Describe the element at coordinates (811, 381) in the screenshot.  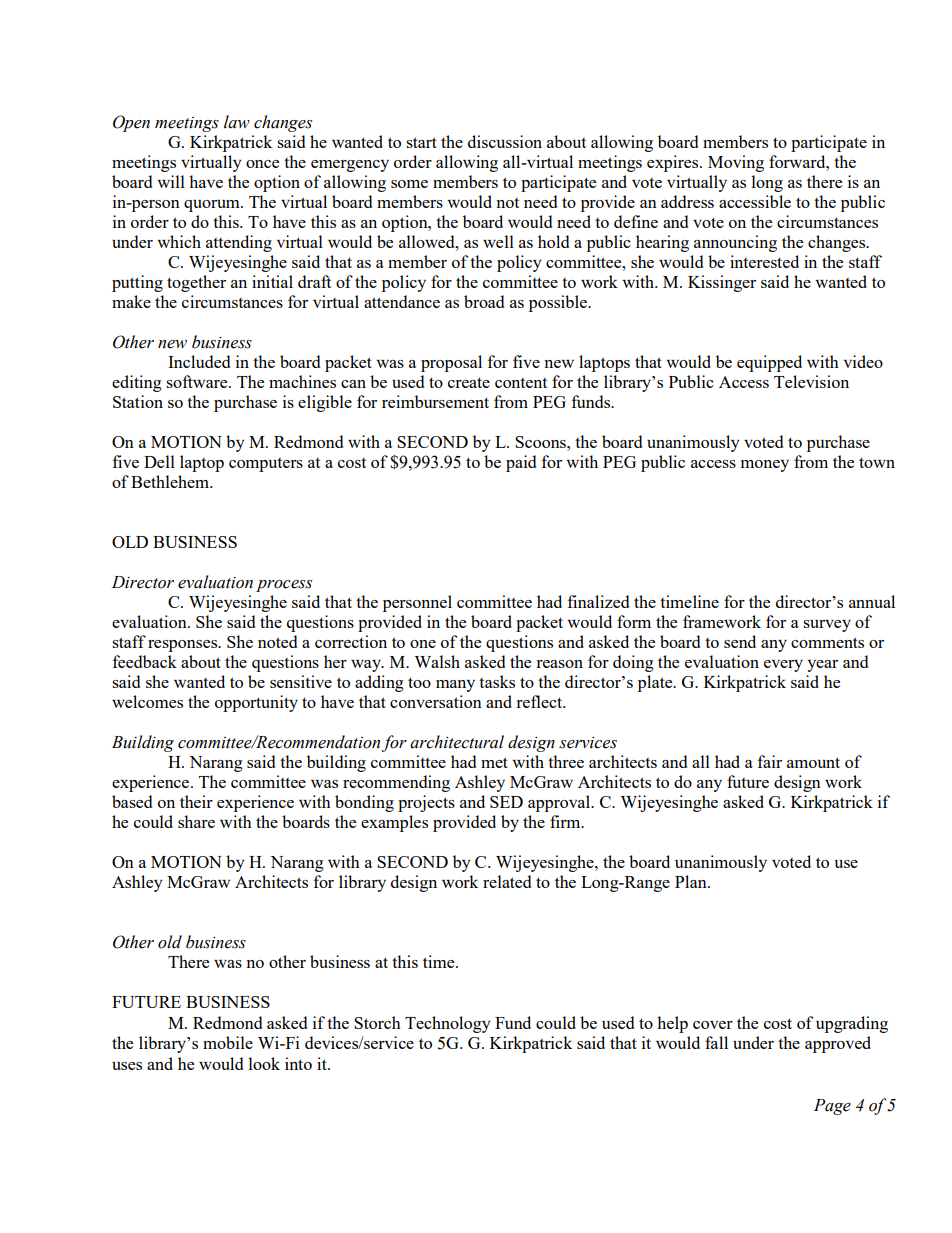
I see `Television` at that location.
